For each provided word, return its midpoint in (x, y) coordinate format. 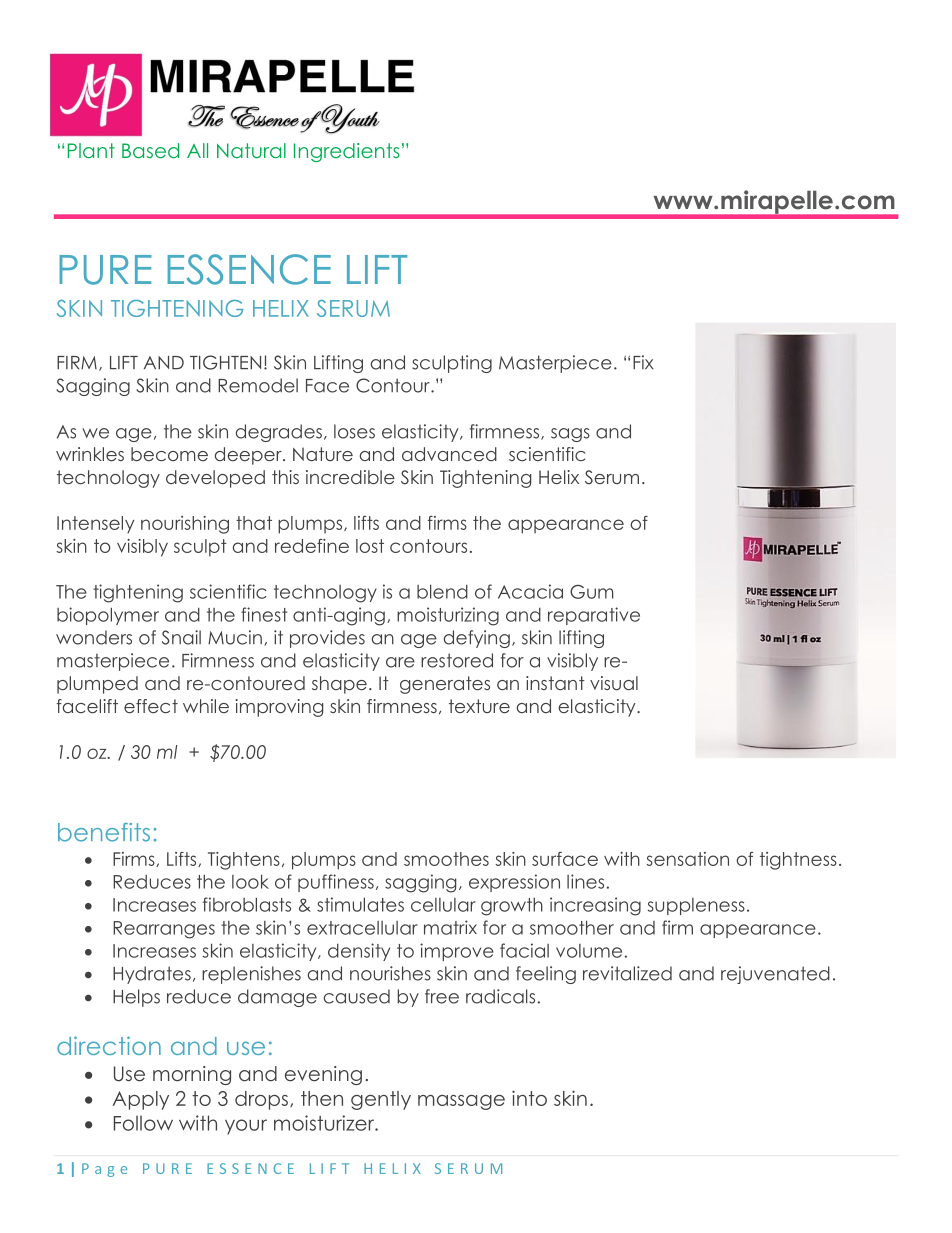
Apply (140, 1100)
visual (614, 683)
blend (442, 591)
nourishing (185, 525)
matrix (450, 927)
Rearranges (164, 930)
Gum (591, 592)
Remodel (258, 385)
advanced (449, 454)
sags (570, 435)
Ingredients (347, 152)
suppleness (696, 906)
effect (151, 706)
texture (479, 706)
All (197, 150)
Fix (643, 362)
